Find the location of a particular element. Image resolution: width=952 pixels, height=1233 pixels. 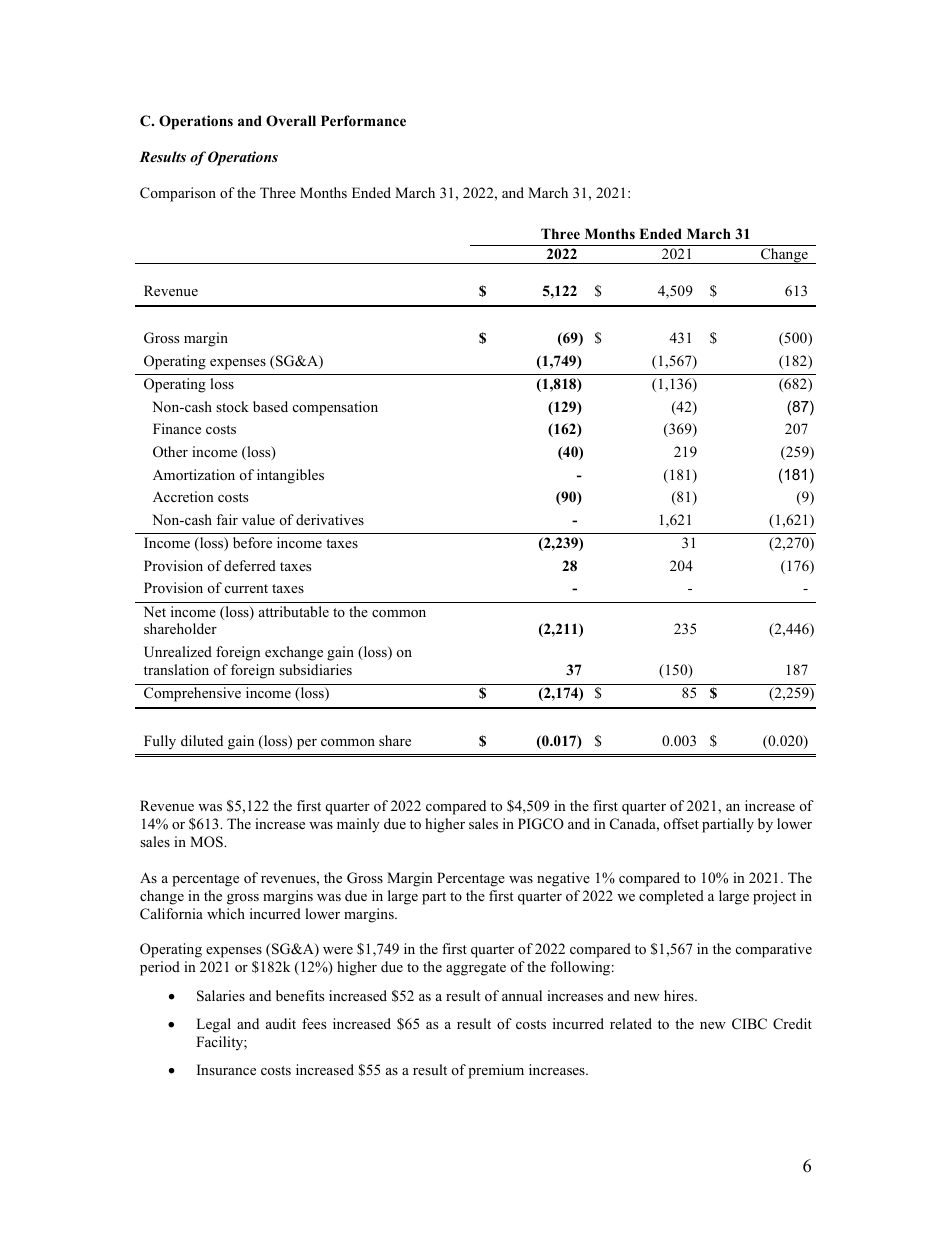

Legal is located at coordinates (213, 1025).
